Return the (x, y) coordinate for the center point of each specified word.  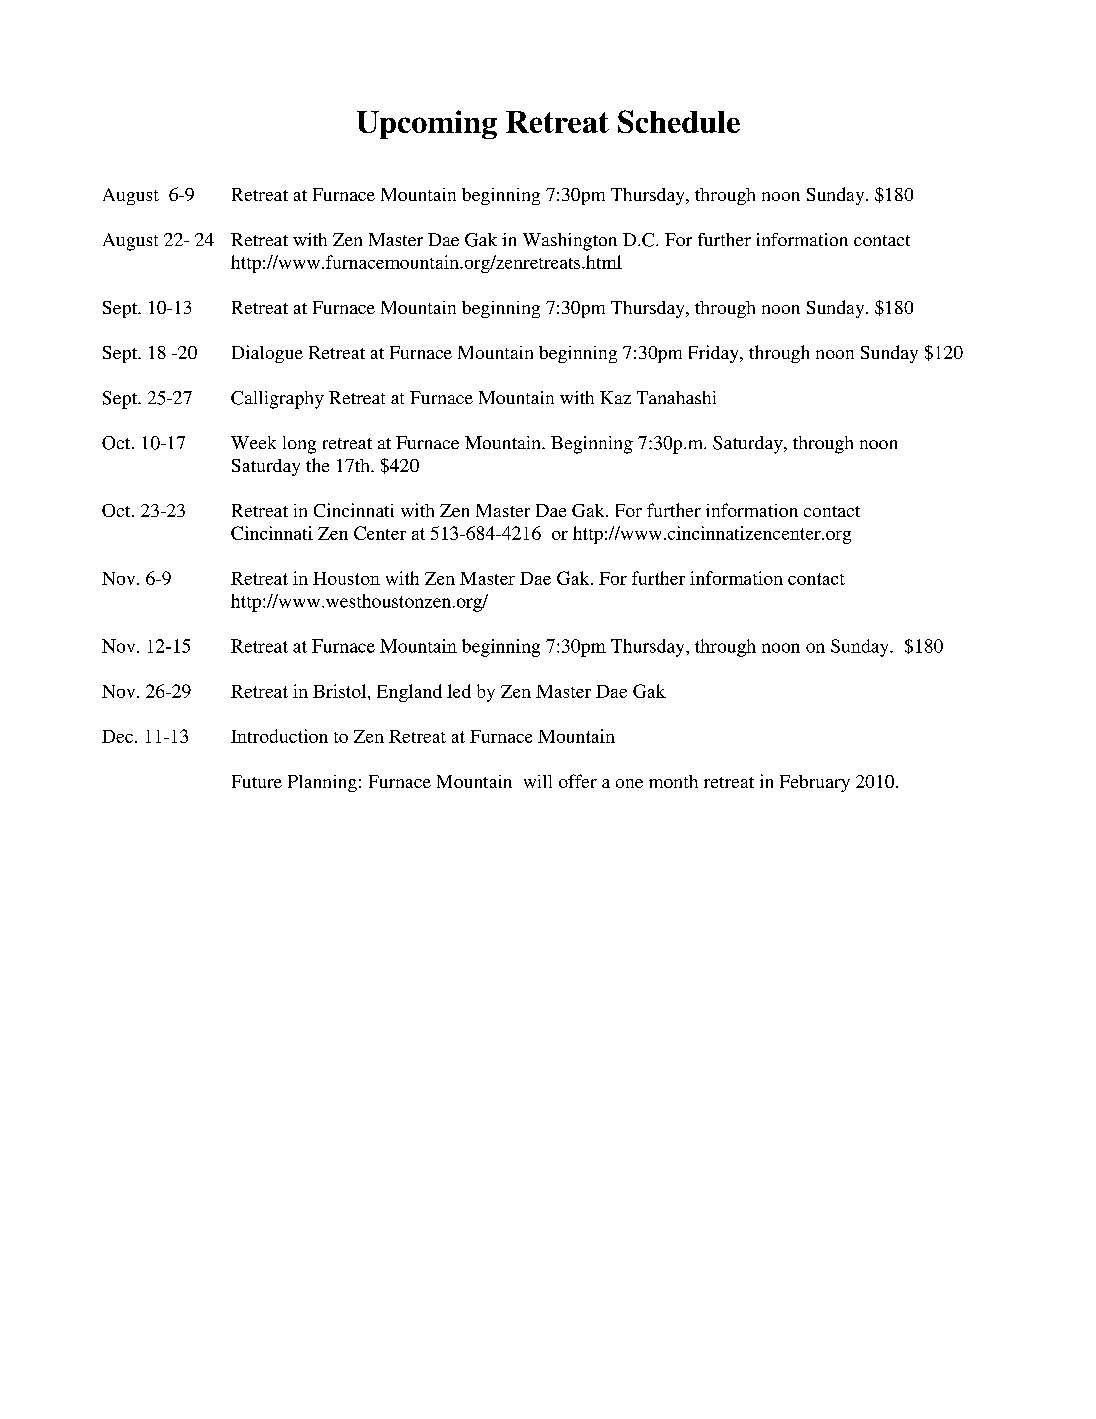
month (673, 781)
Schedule (679, 121)
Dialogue (267, 354)
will (538, 781)
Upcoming (427, 124)
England (409, 693)
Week (253, 442)
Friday (715, 354)
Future (257, 781)
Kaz (615, 397)
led (459, 691)
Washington (570, 242)
